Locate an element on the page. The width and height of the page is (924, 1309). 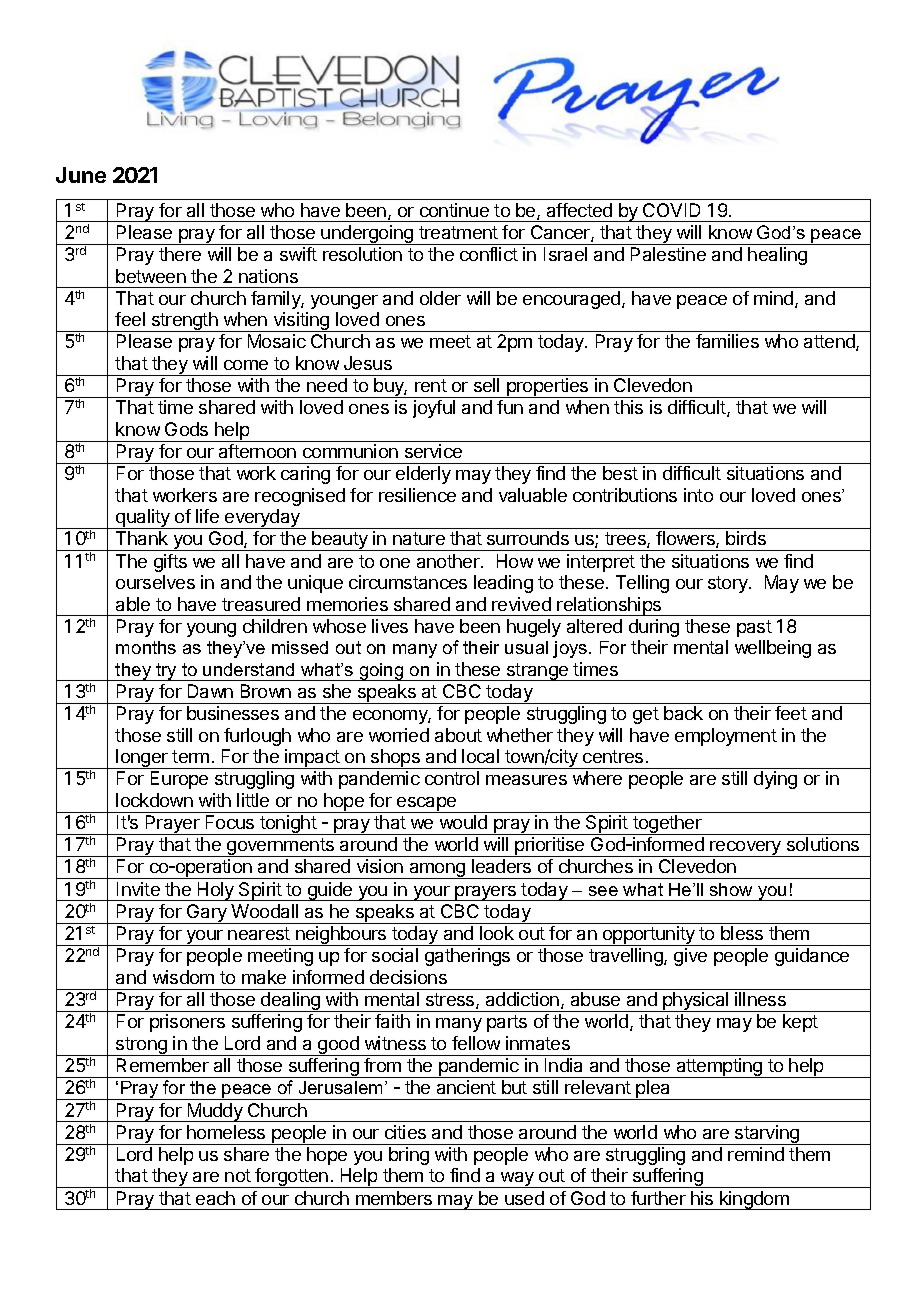
lockdown is located at coordinates (154, 800).
